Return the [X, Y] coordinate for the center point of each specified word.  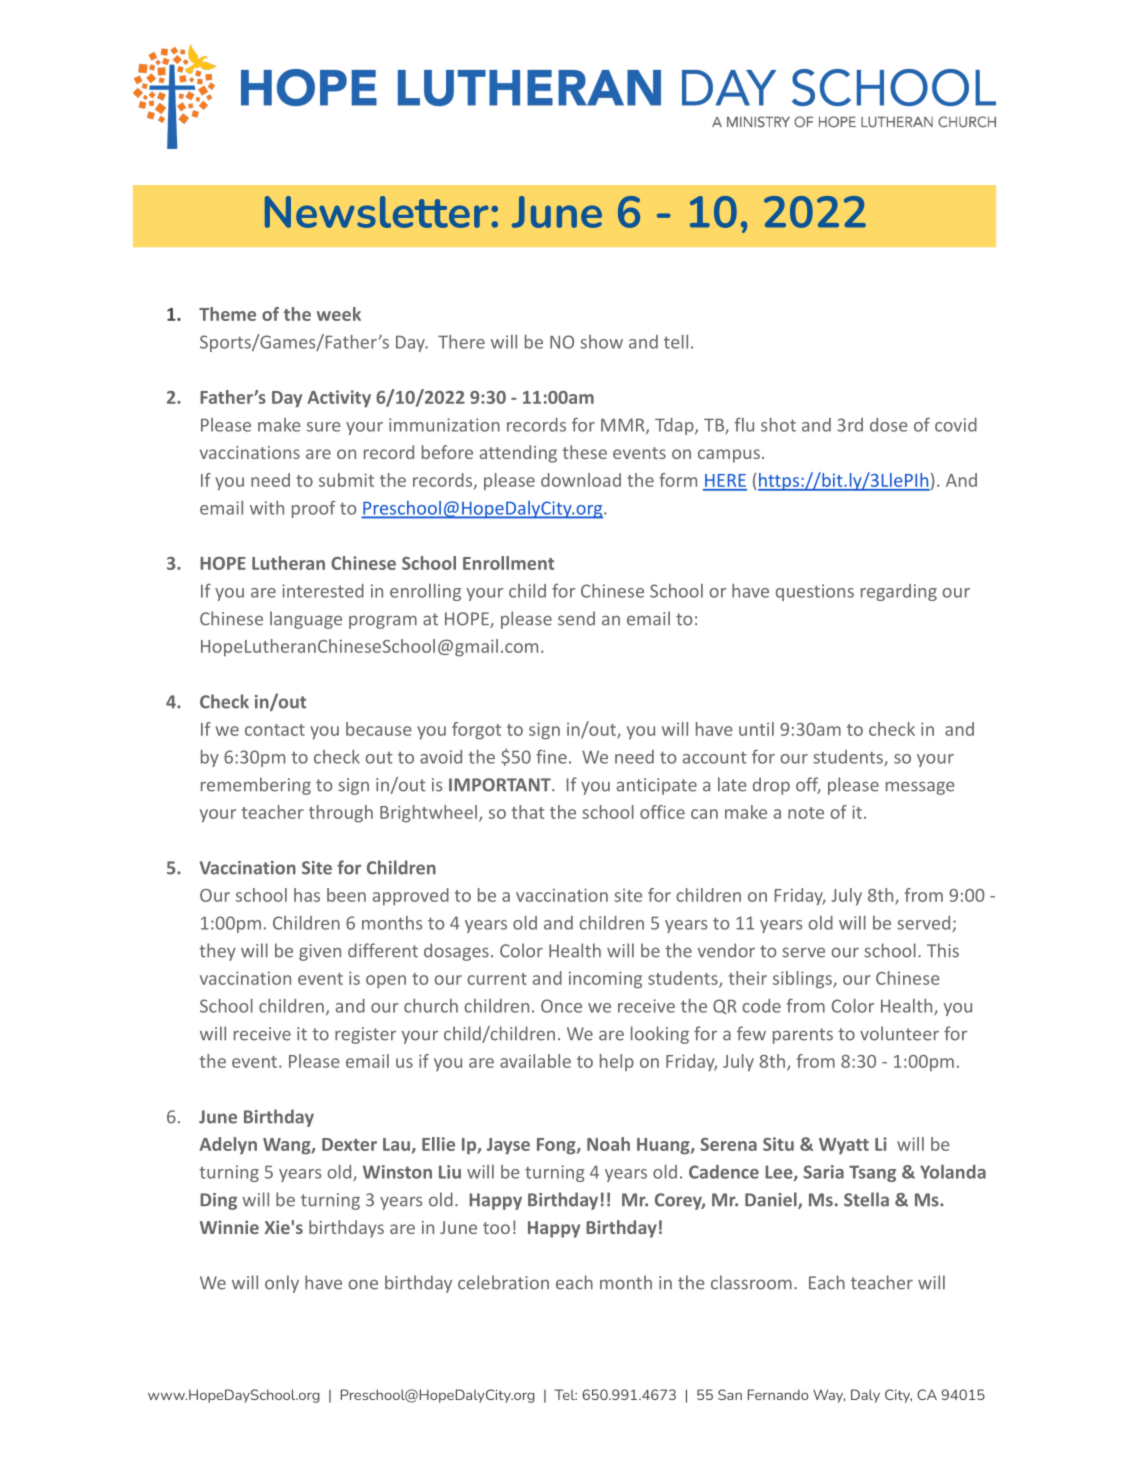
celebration [503, 1282]
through [341, 814]
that [528, 812]
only [282, 1284]
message [920, 788]
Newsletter [377, 212]
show [601, 342]
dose [888, 425]
